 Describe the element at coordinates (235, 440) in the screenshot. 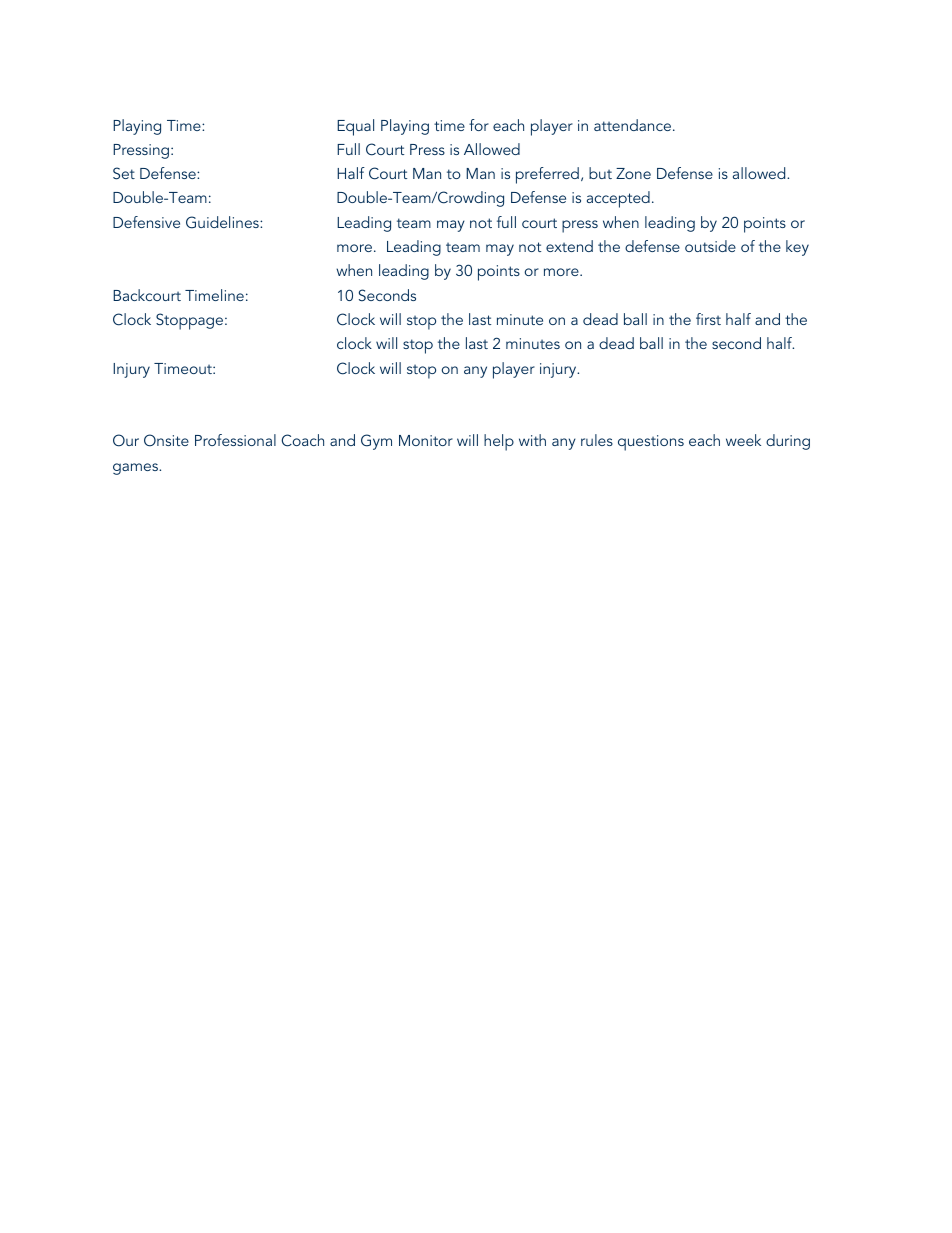

I see `Professional` at that location.
